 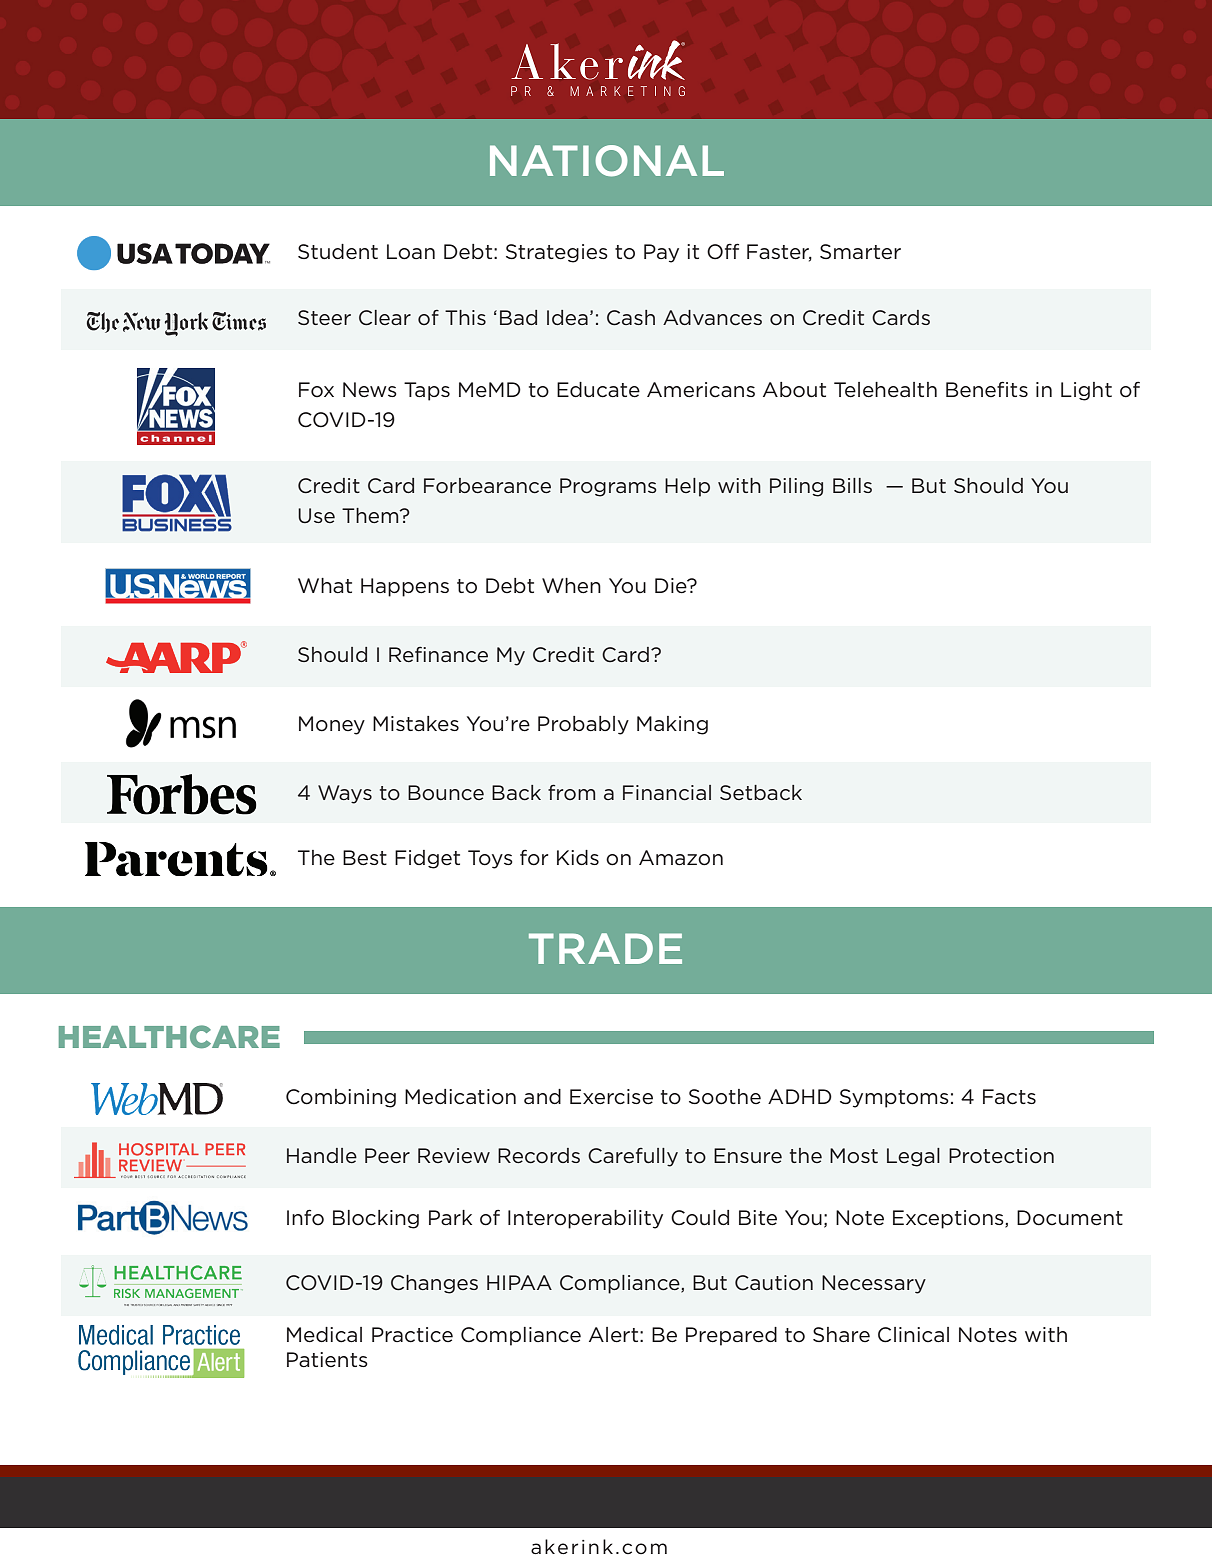 What do you see at coordinates (672, 586) in the page?
I see `Die` at bounding box center [672, 586].
